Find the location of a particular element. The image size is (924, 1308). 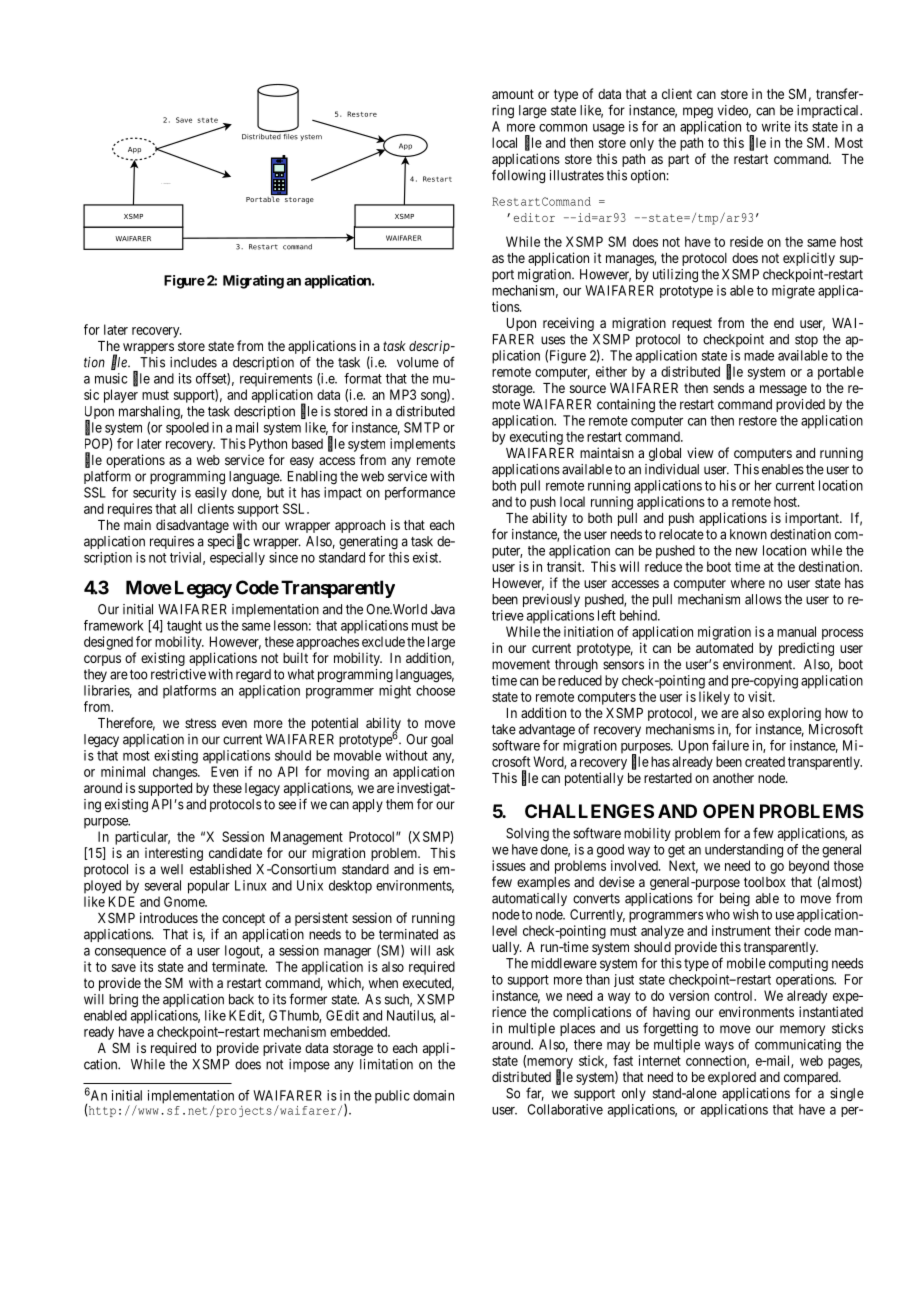

includes is located at coordinates (193, 362).
